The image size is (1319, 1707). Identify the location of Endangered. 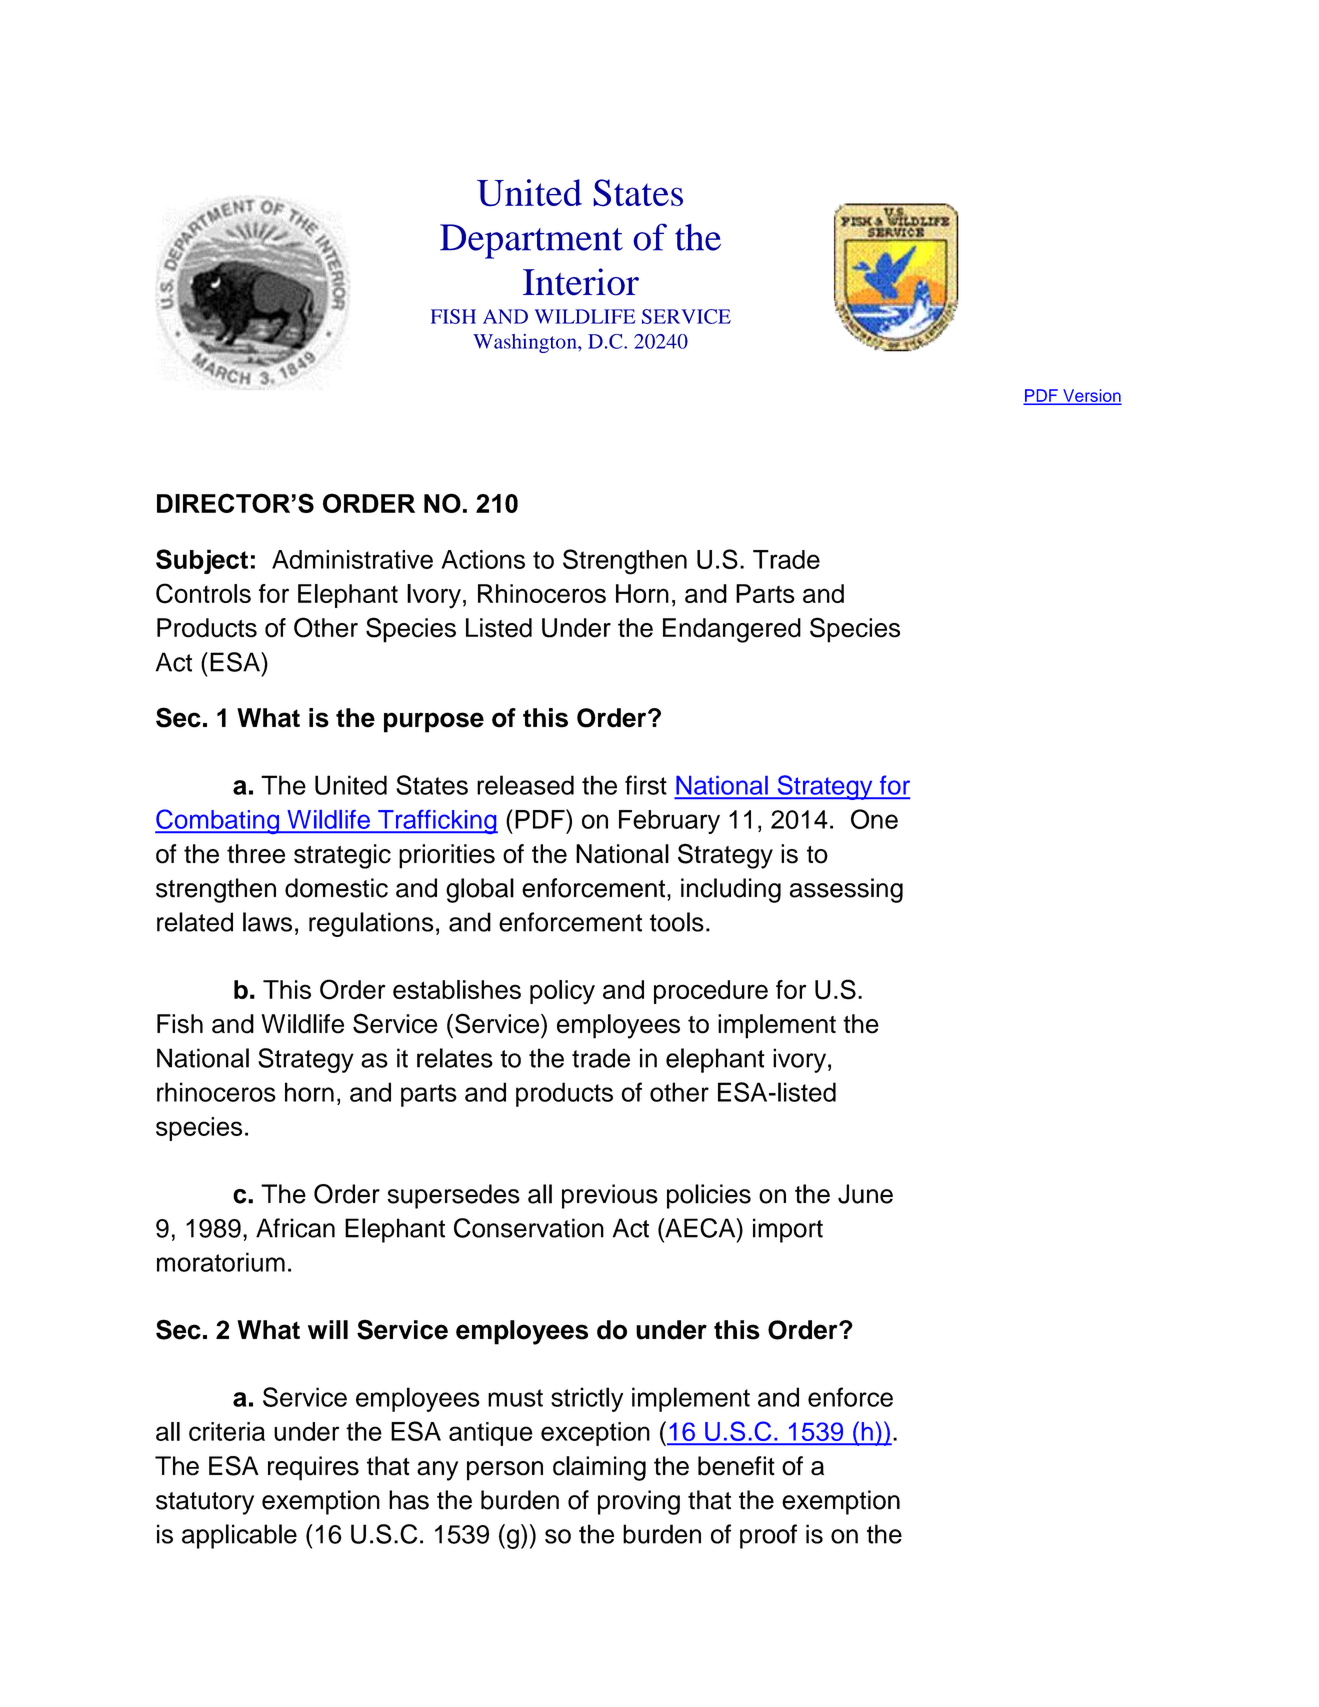
(732, 630).
